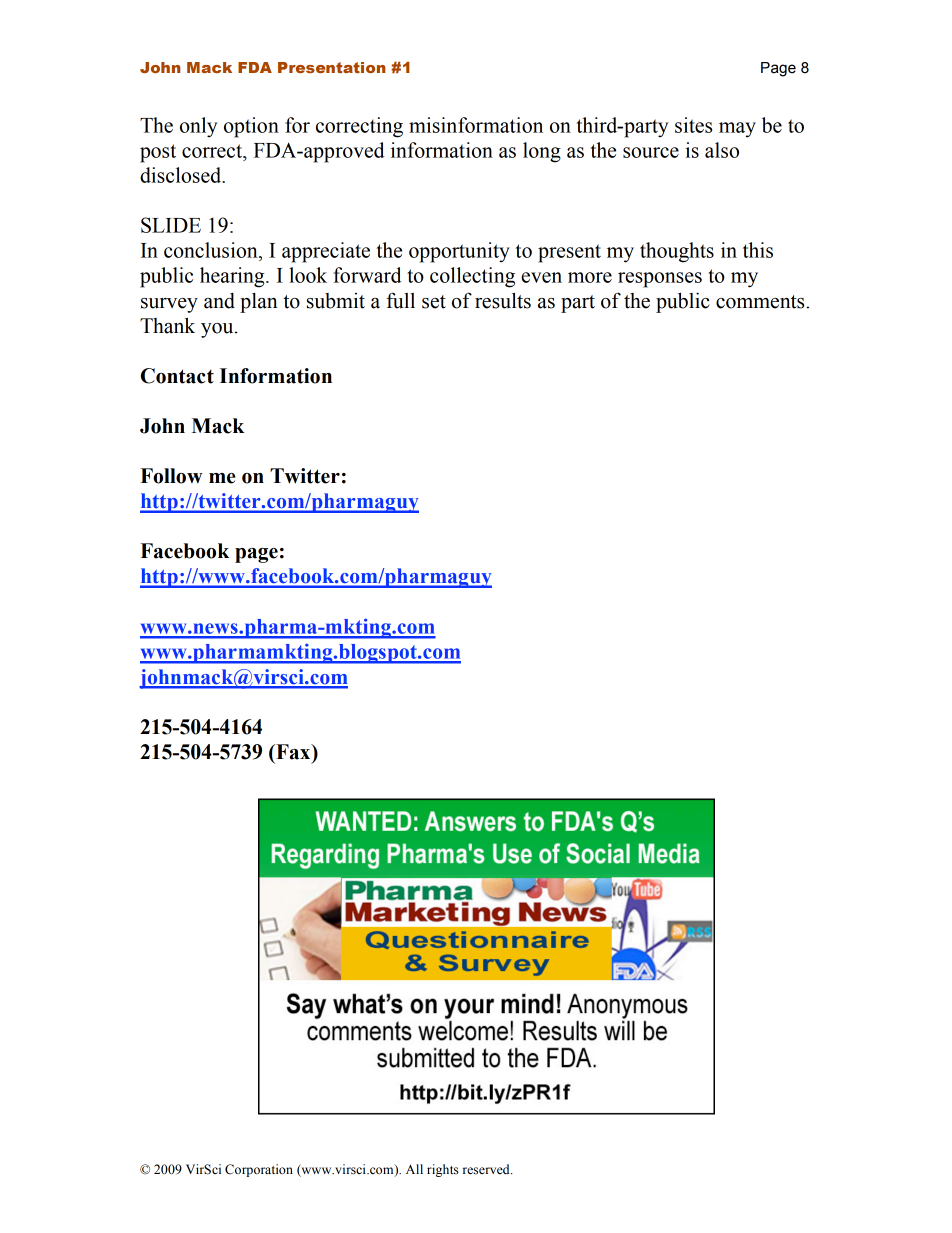 This image has width=952, height=1233. I want to click on reserved, so click(487, 1169).
